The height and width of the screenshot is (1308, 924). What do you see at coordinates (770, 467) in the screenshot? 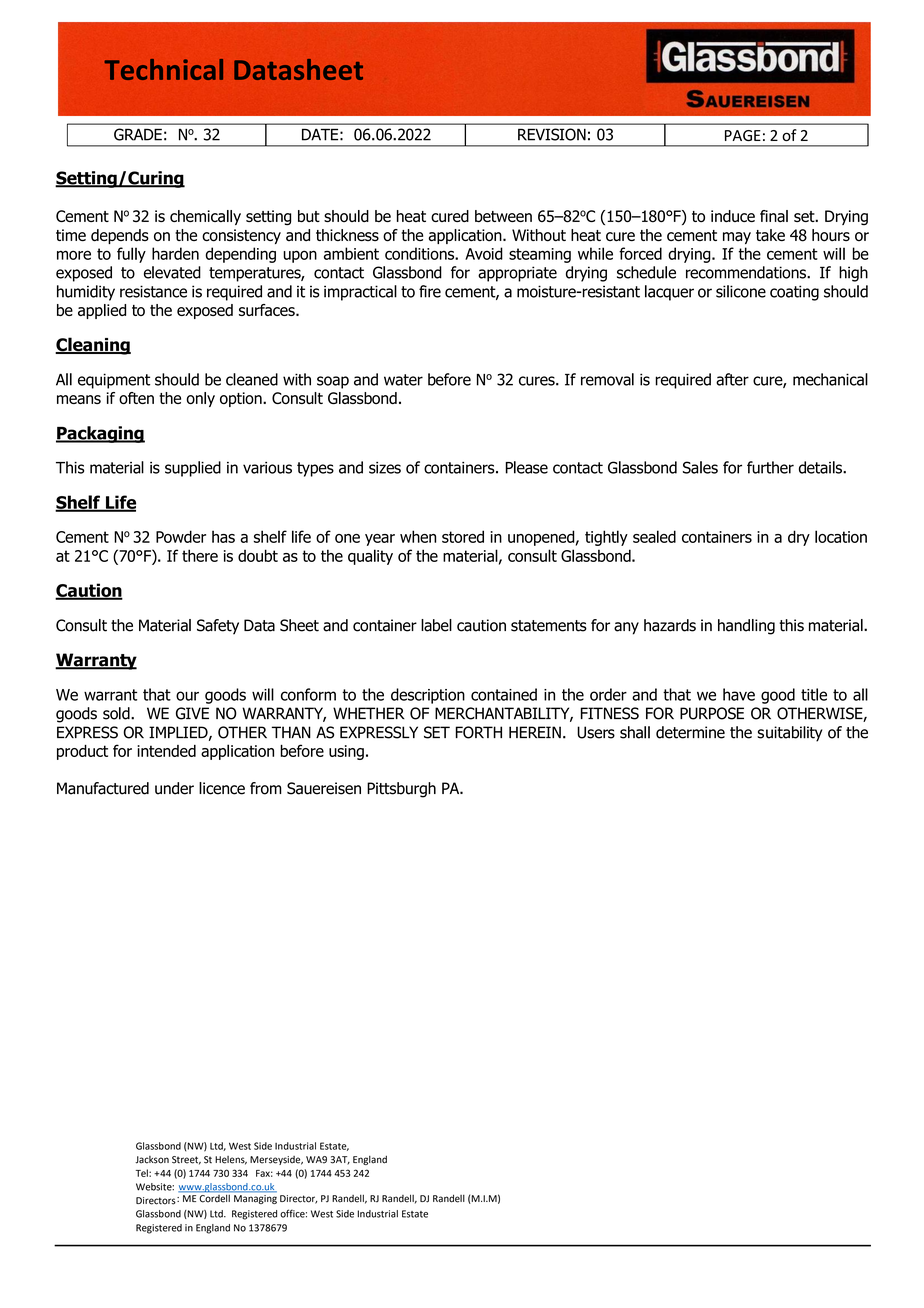
I see `further` at bounding box center [770, 467].
